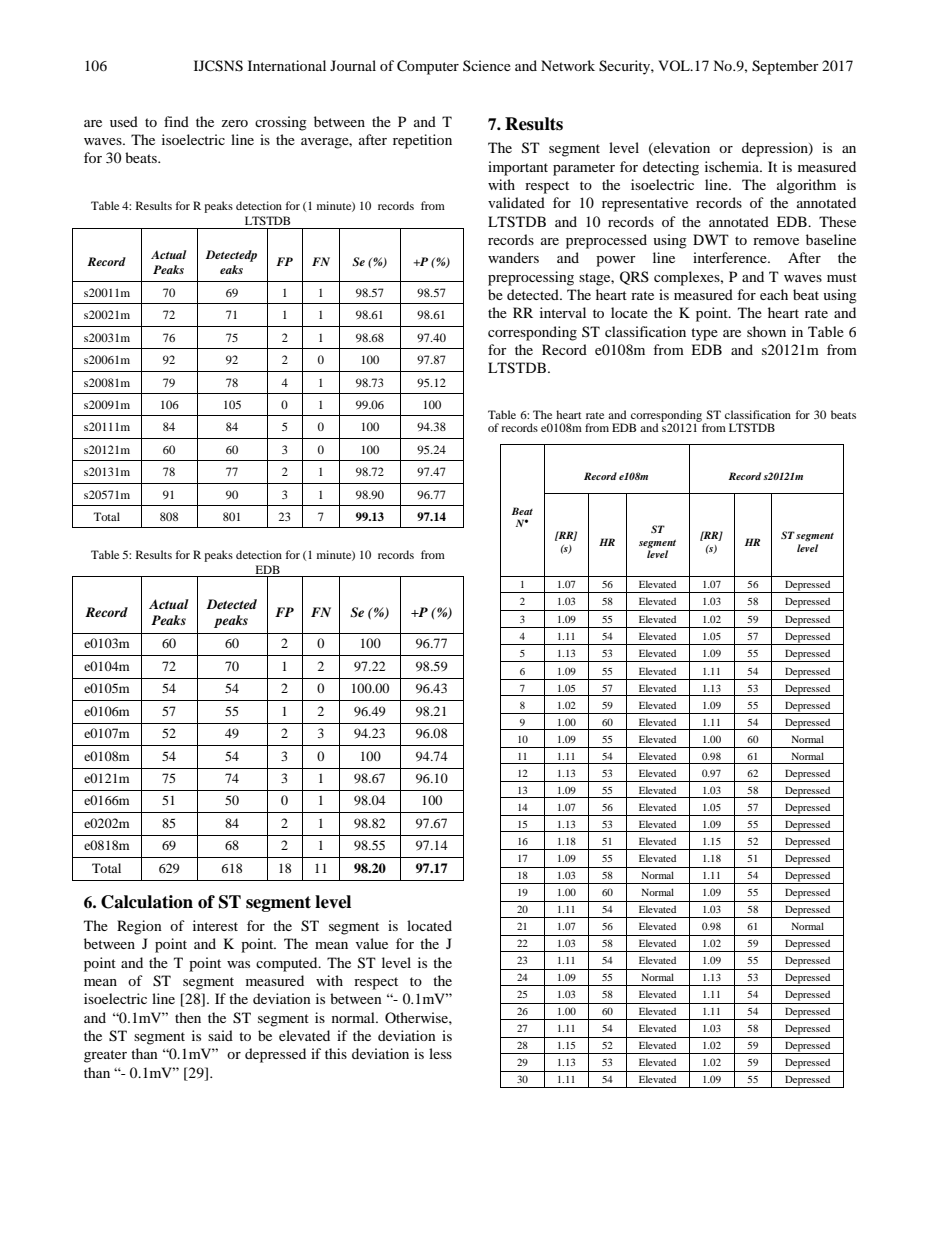  What do you see at coordinates (563, 312) in the screenshot?
I see `interval` at bounding box center [563, 312].
